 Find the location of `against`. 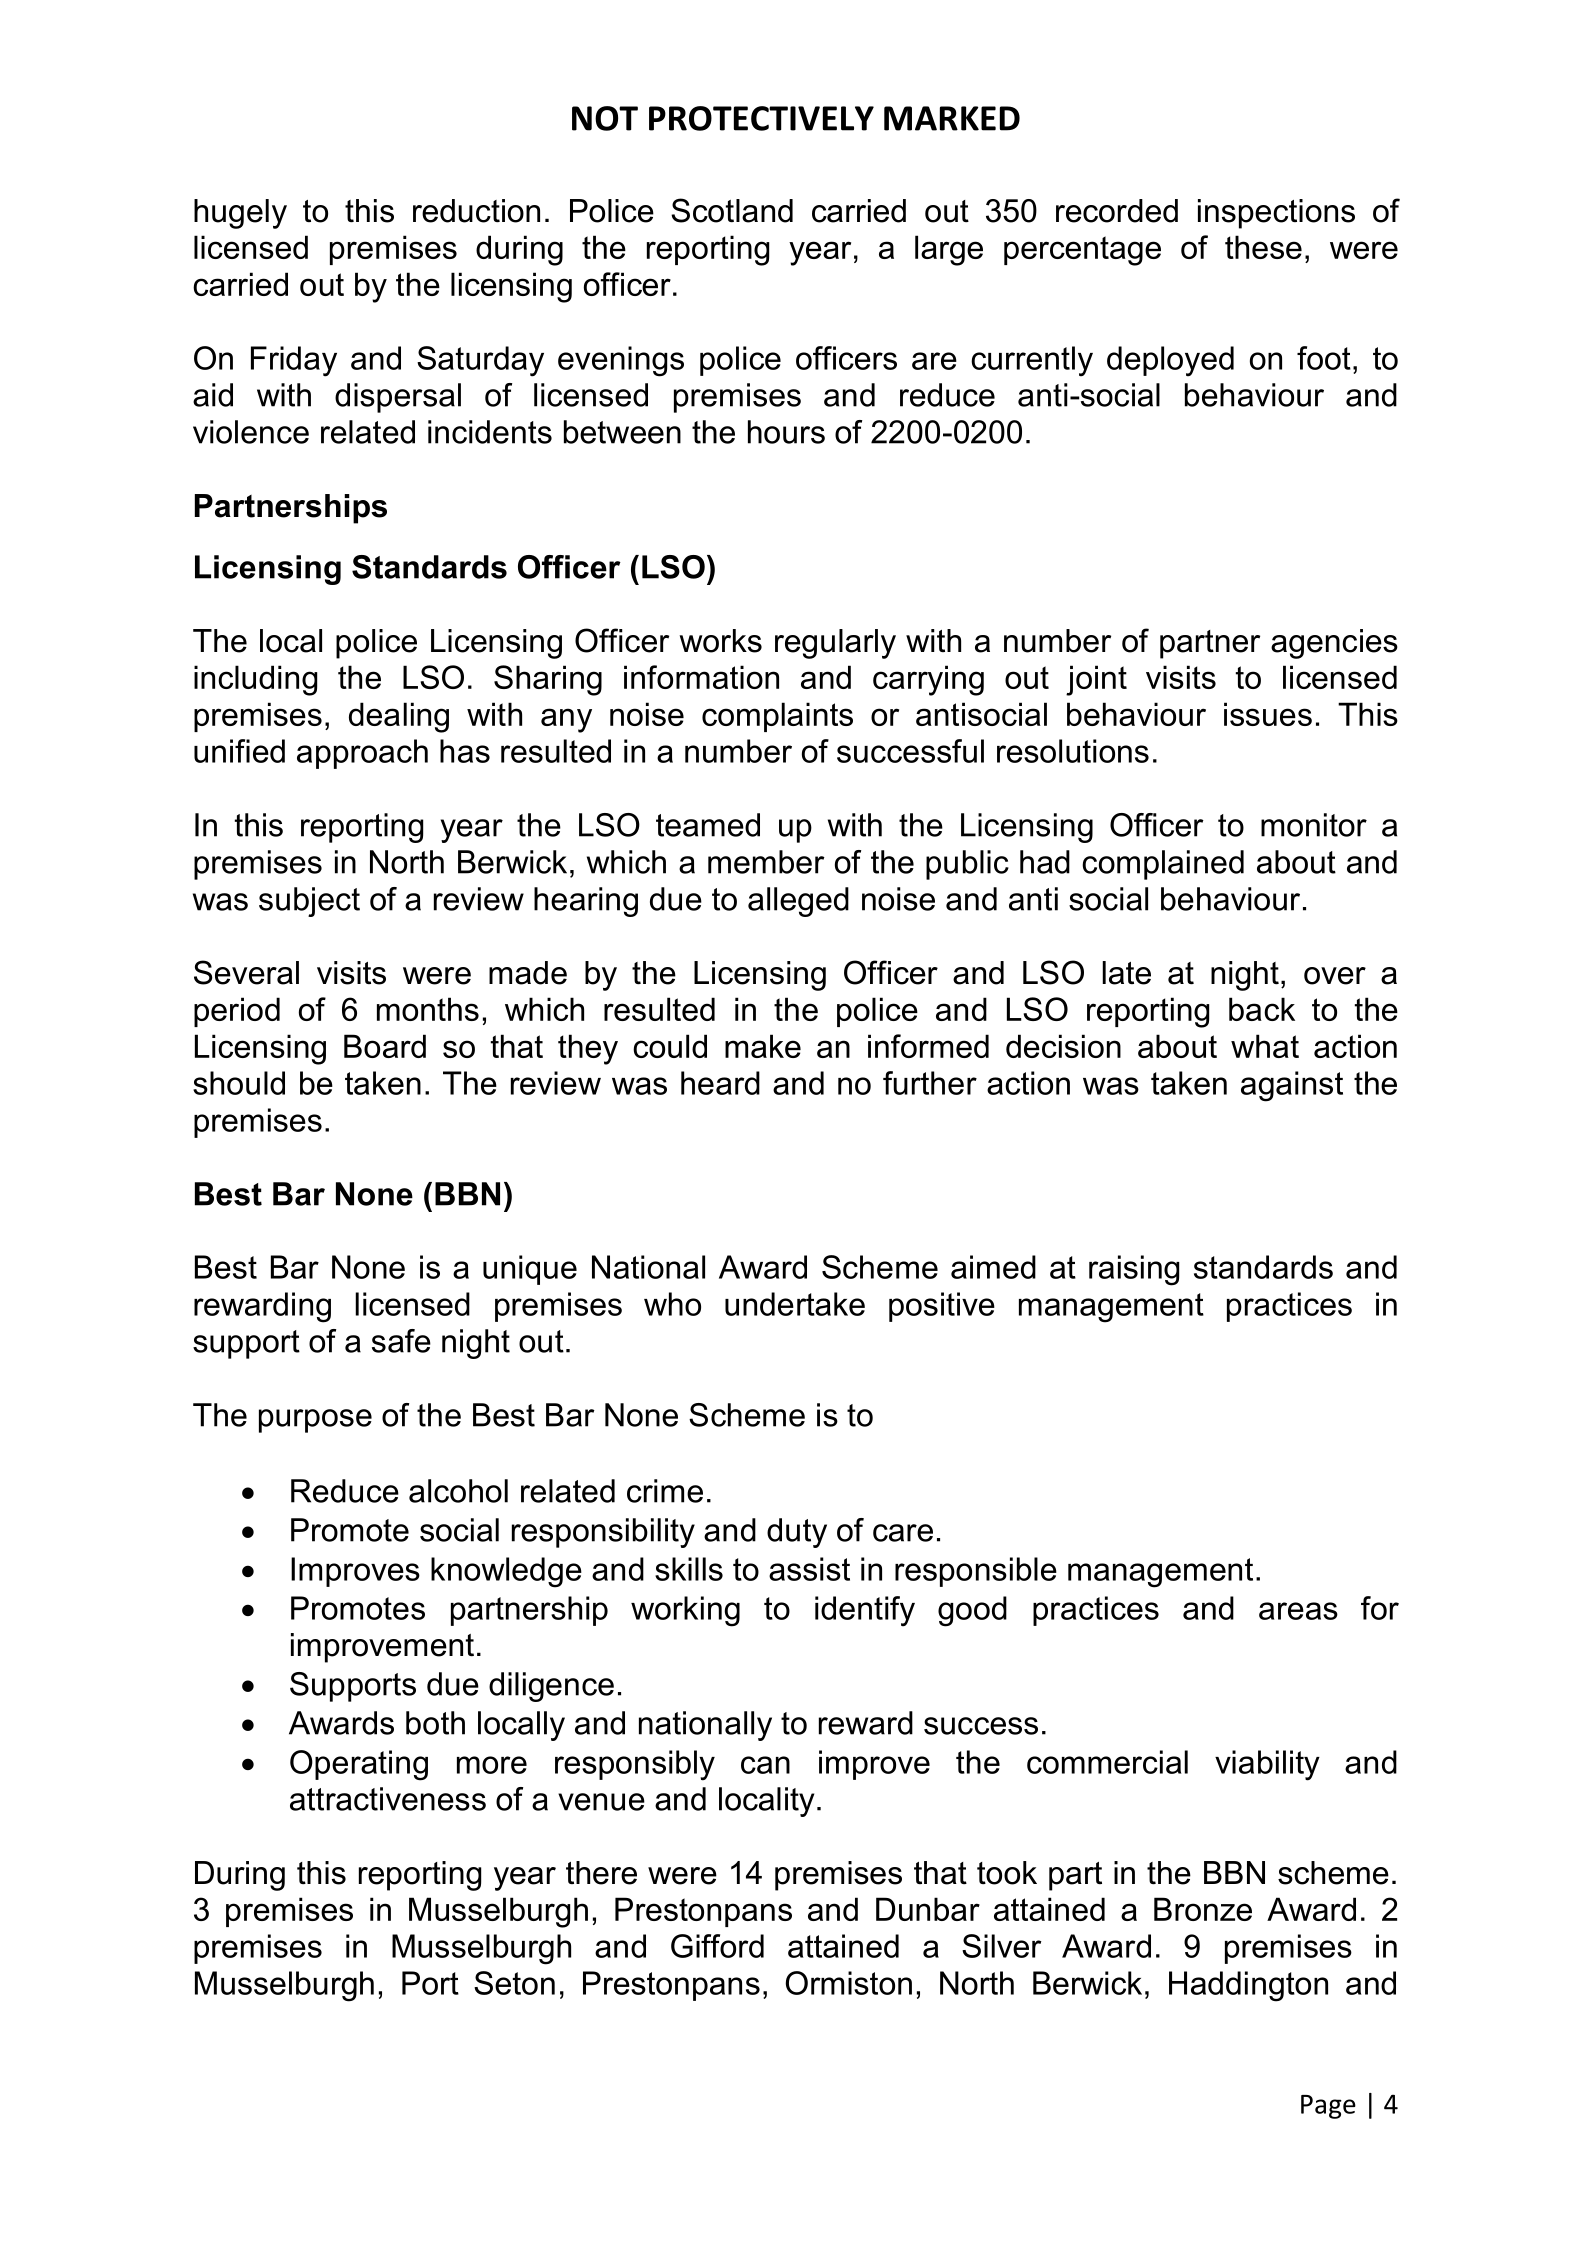

against is located at coordinates (1292, 1086).
